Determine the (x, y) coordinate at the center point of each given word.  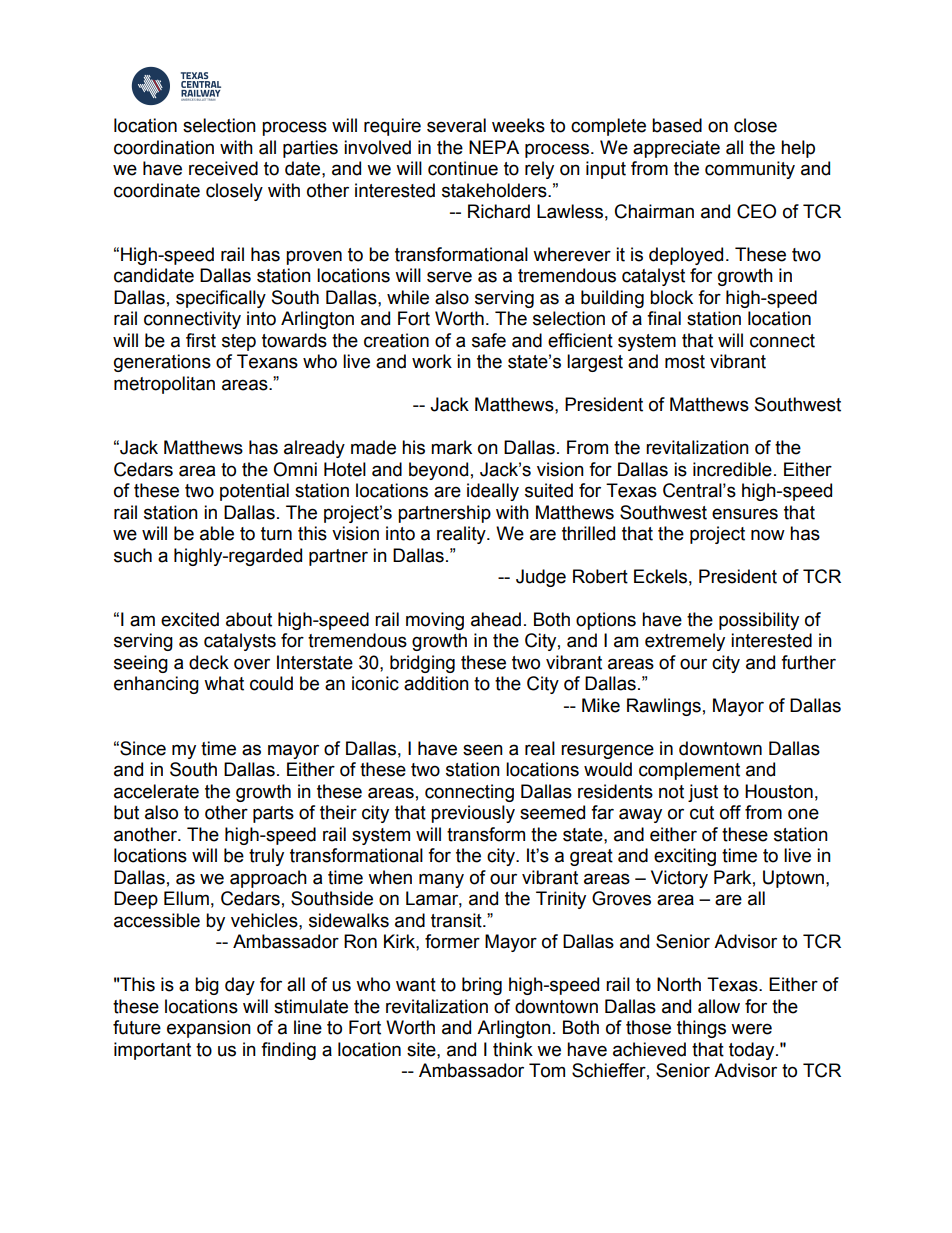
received (223, 168)
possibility (759, 621)
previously (473, 814)
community (750, 170)
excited (190, 619)
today (753, 1051)
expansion (209, 1029)
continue (463, 168)
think (513, 1049)
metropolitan (164, 385)
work (432, 361)
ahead (496, 619)
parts (273, 814)
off (730, 812)
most (685, 362)
